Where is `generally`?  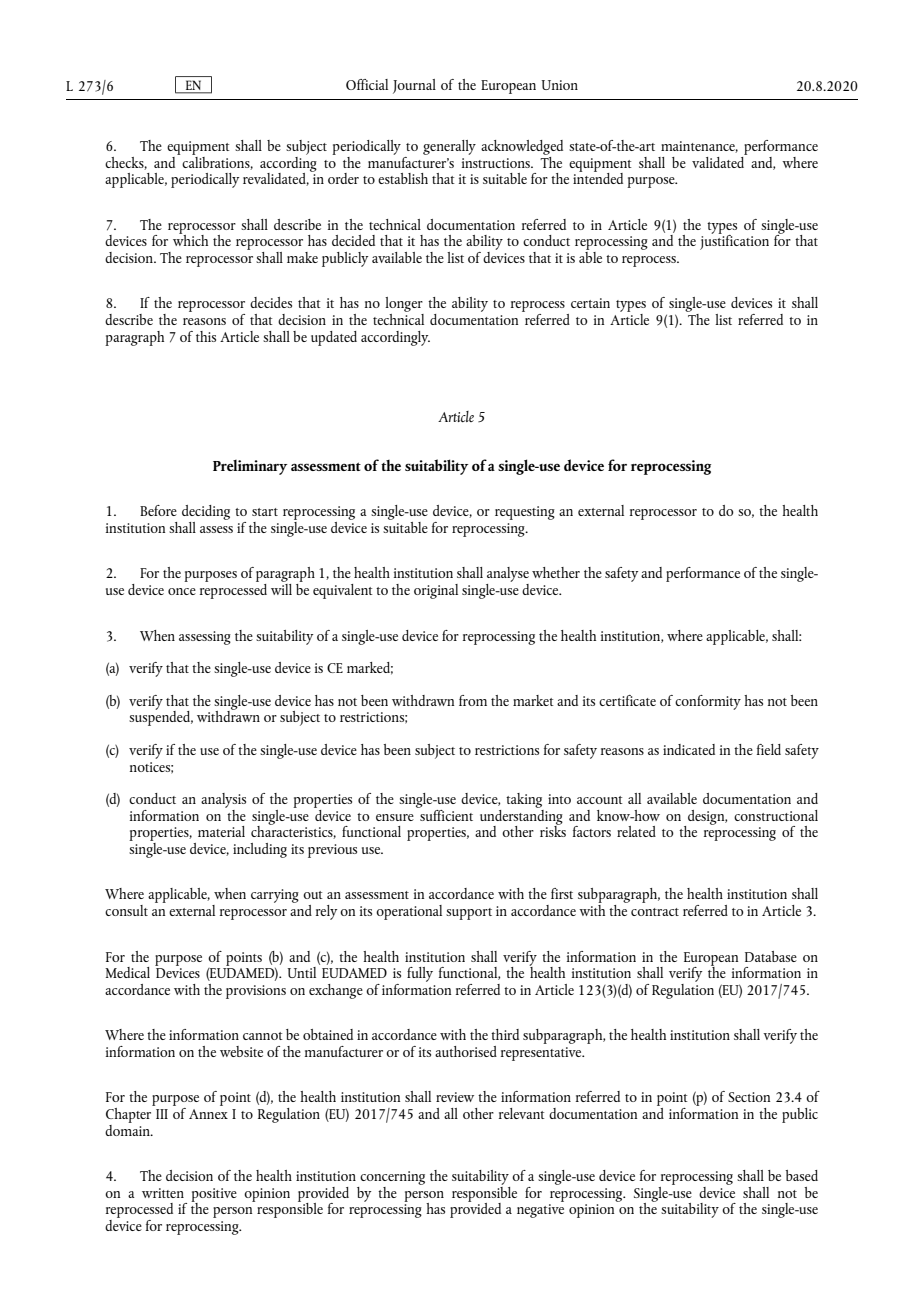
generally is located at coordinates (449, 147).
